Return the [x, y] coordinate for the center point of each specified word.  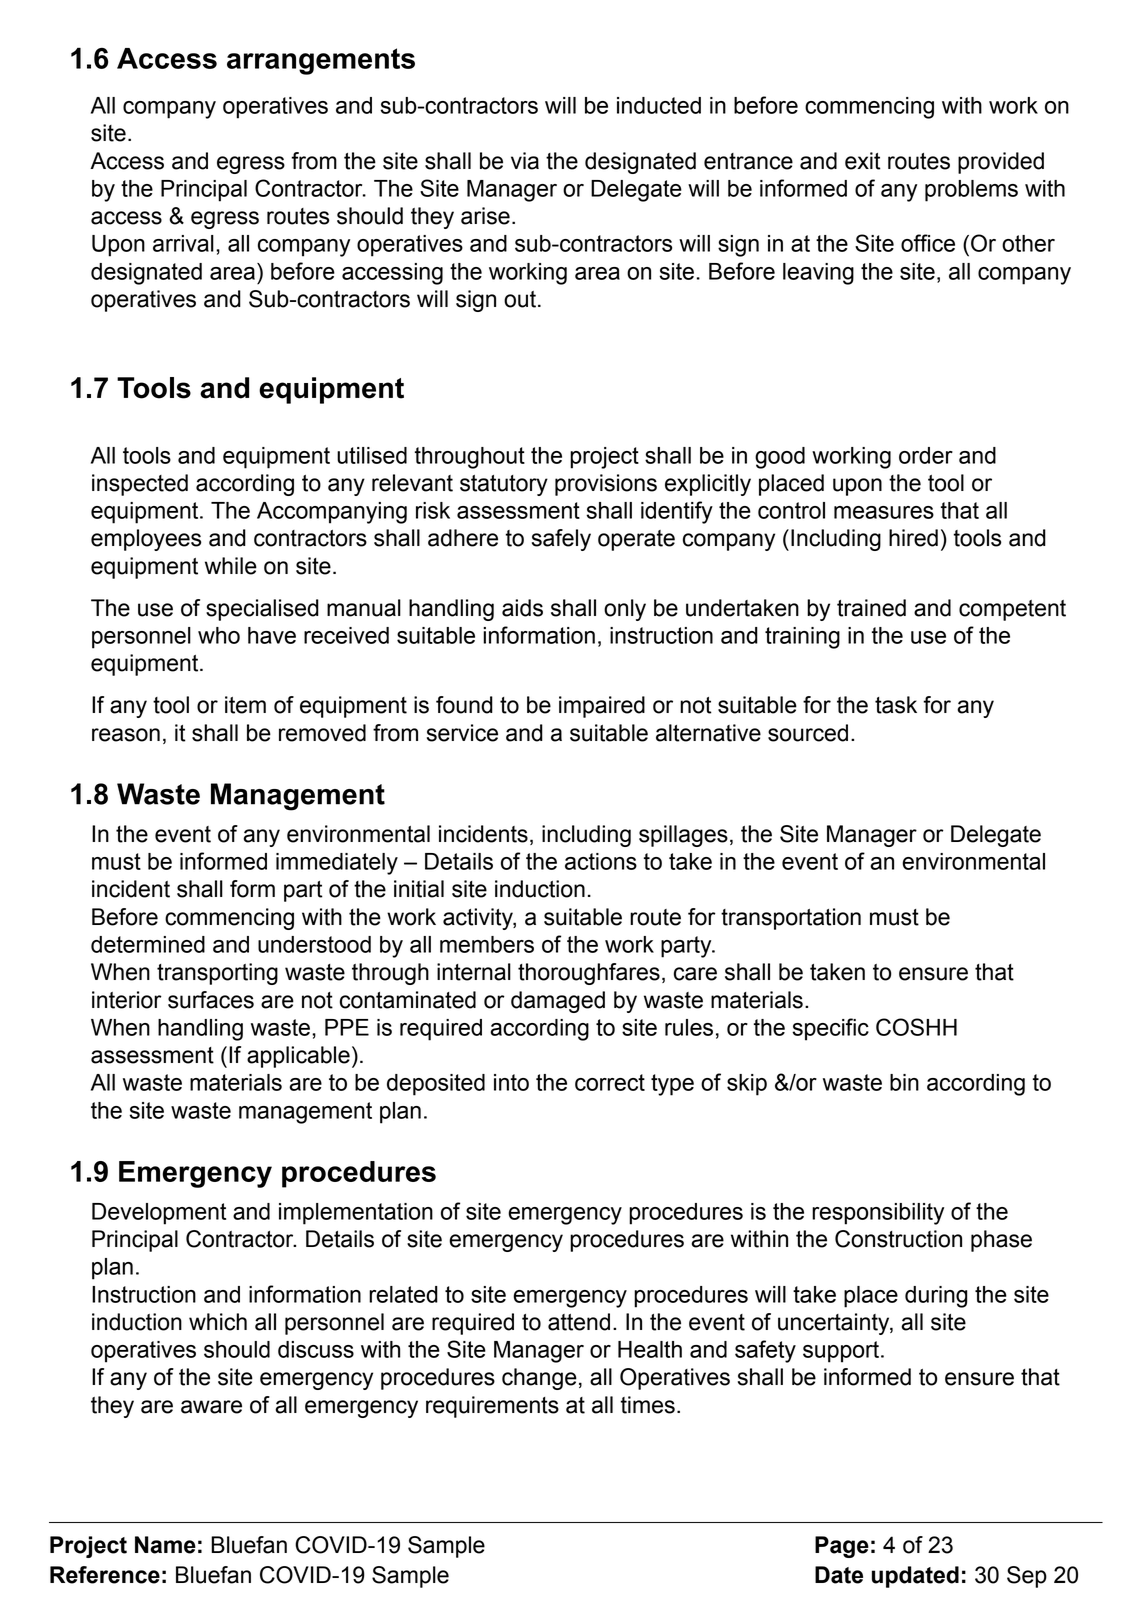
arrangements [321, 61]
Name [165, 1545]
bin [904, 1082]
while [231, 566]
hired [913, 538]
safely [561, 540]
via [525, 161]
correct [610, 1082]
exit [863, 161]
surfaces [211, 1000]
